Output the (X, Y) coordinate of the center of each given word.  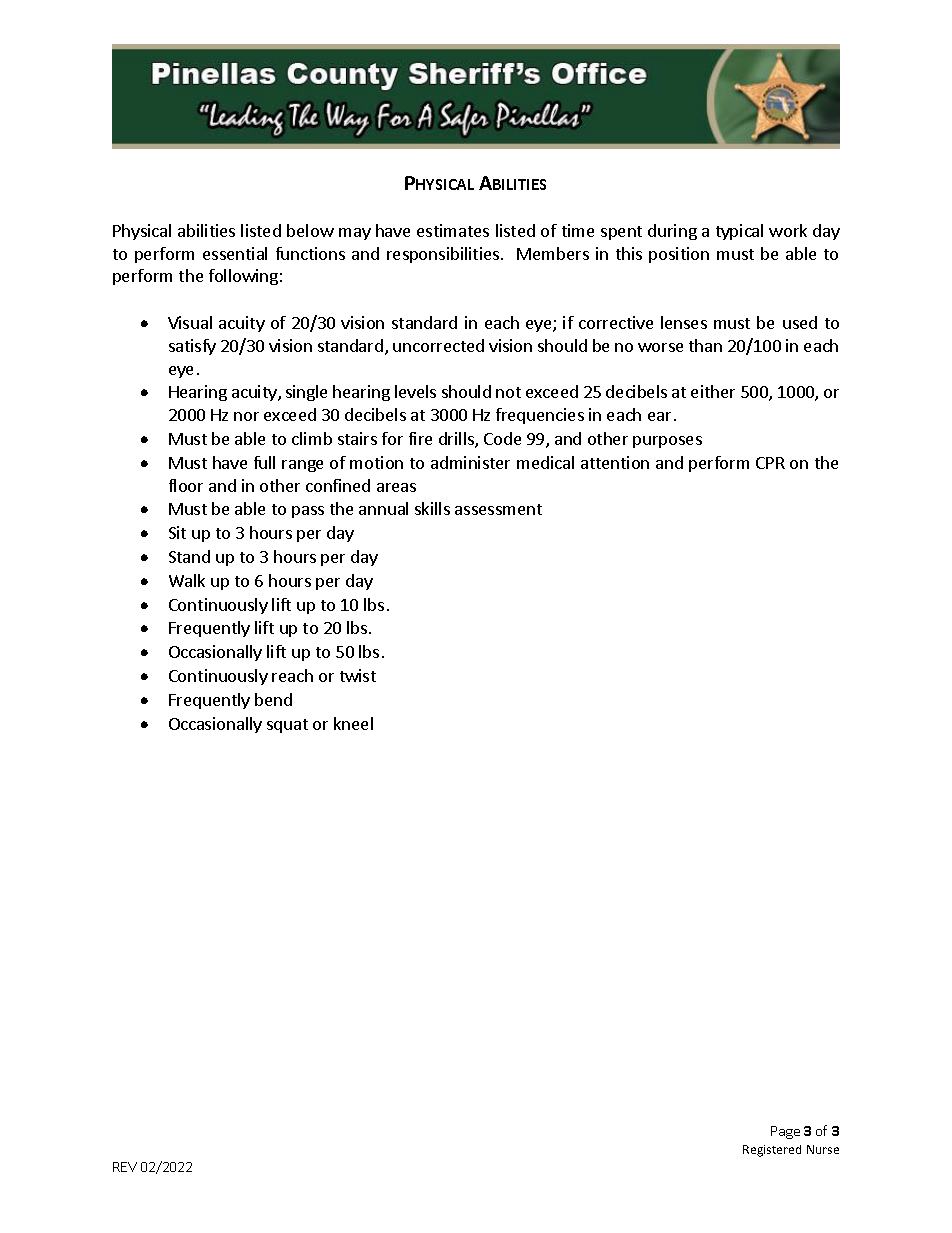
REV (125, 1167)
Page (785, 1132)
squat (287, 726)
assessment (498, 509)
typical (739, 232)
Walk (187, 580)
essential (235, 253)
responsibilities (444, 255)
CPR (770, 463)
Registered (772, 1151)
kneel (353, 723)
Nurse (823, 1149)
